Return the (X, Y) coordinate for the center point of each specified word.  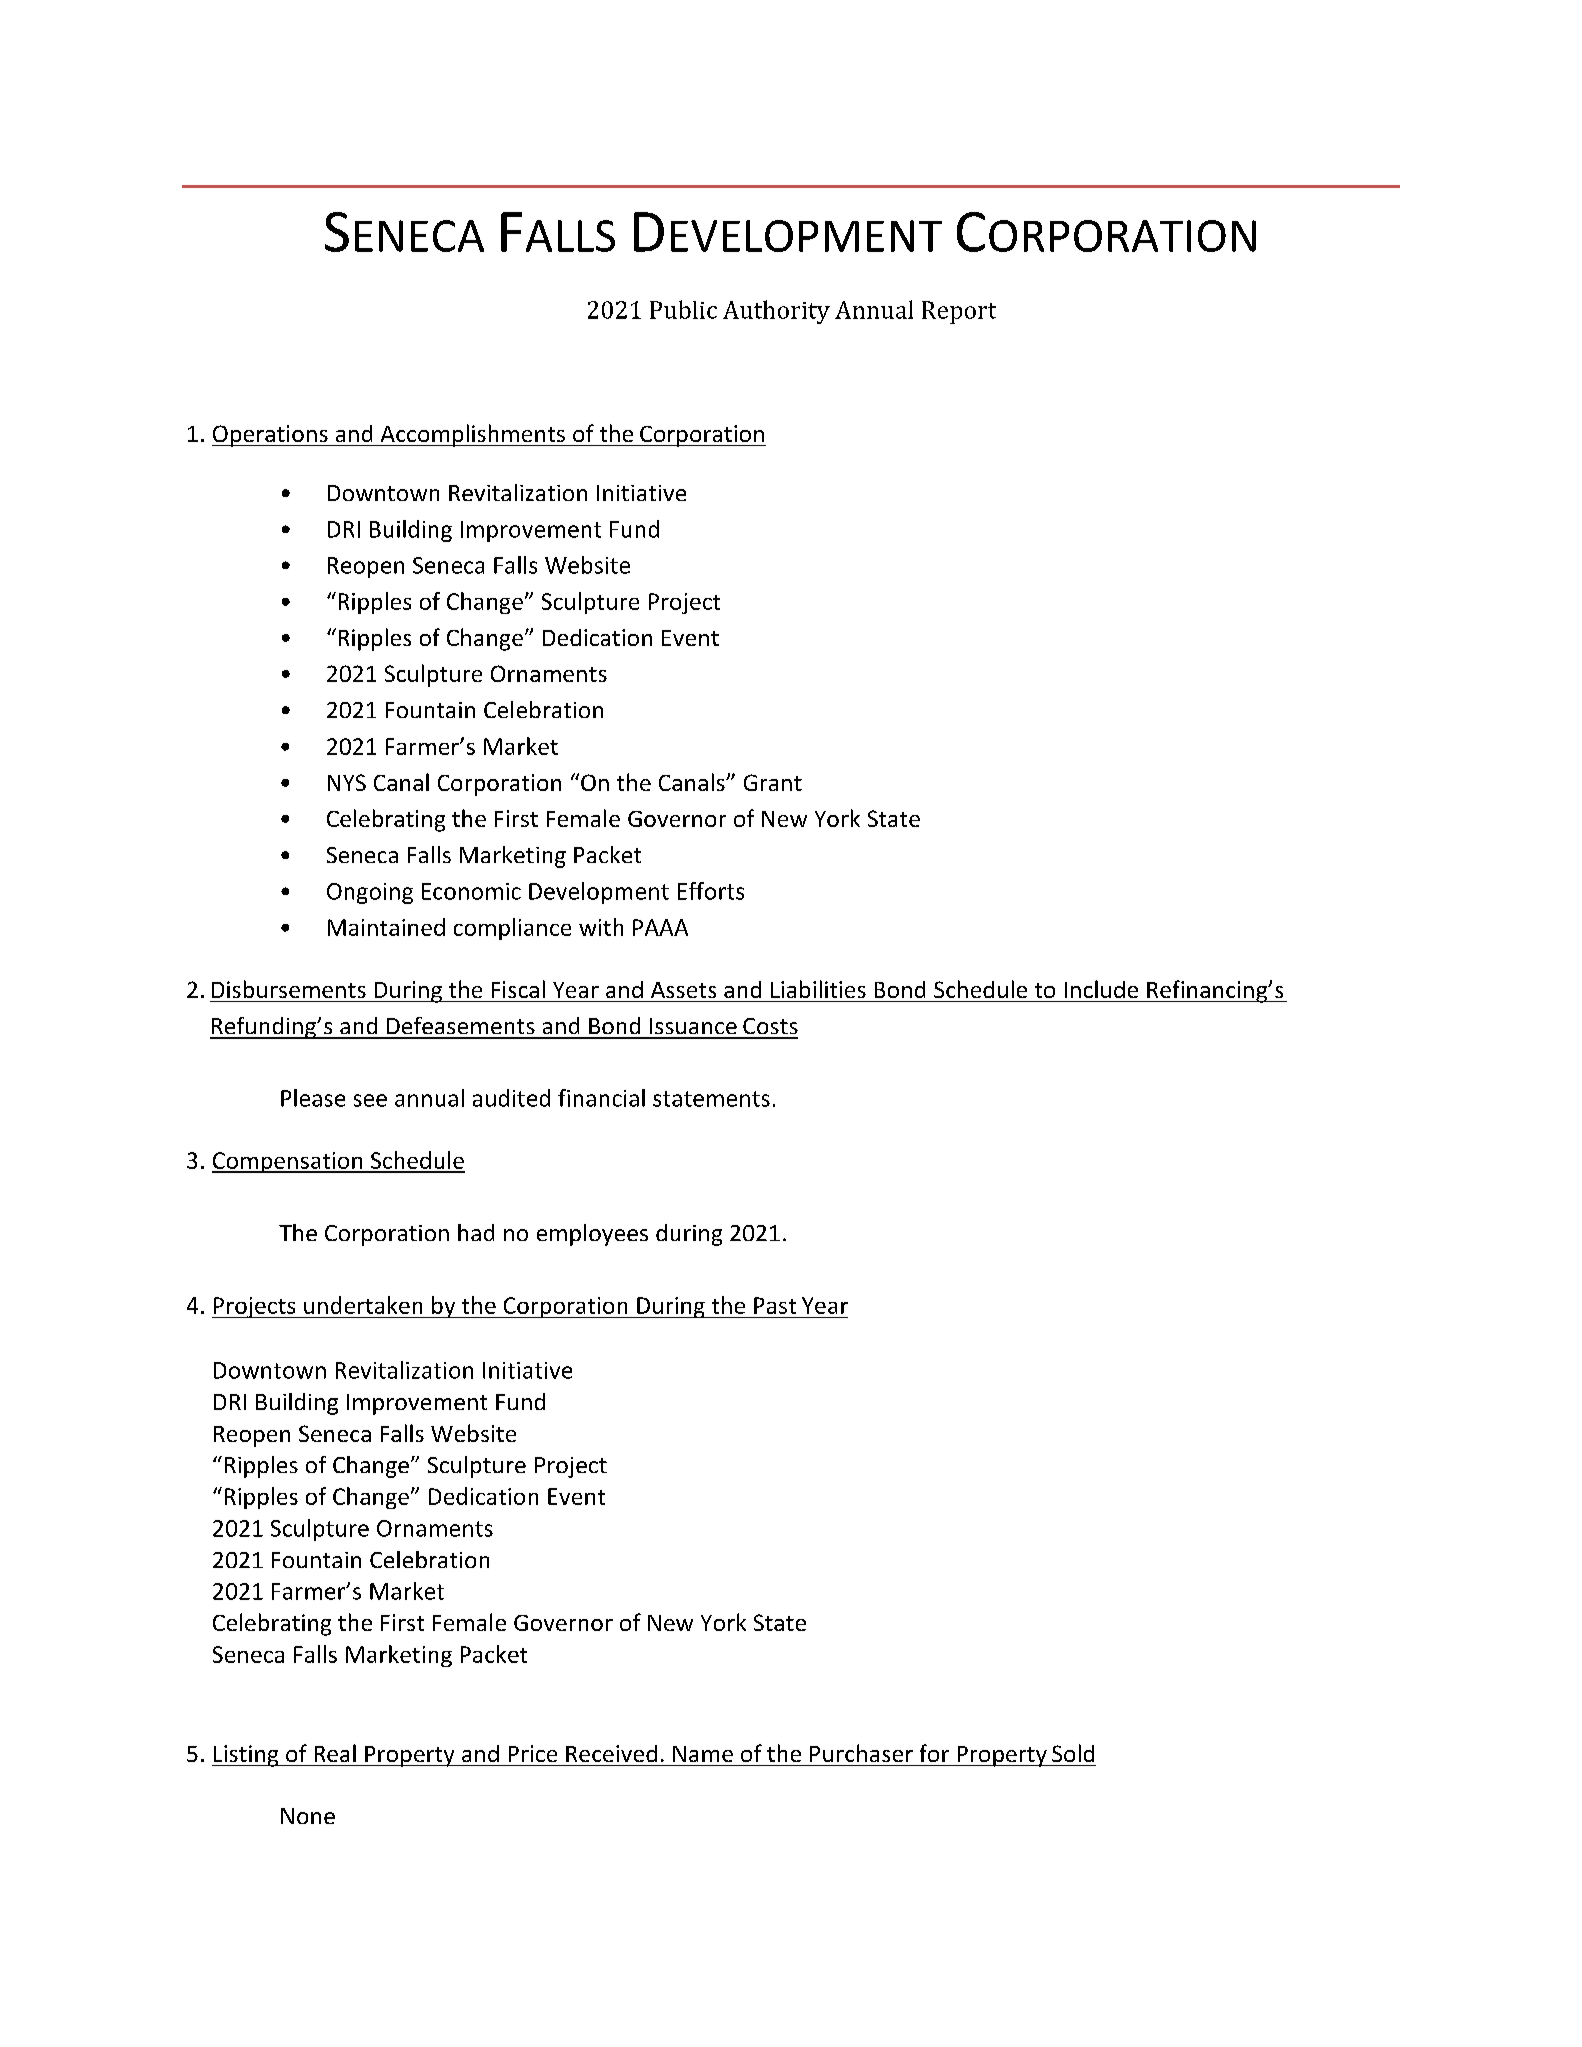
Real (335, 1753)
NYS (347, 782)
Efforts (711, 891)
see (370, 1100)
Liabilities (818, 989)
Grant (773, 782)
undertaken (363, 1305)
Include (1101, 989)
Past (775, 1305)
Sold (1073, 1753)
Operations (271, 436)
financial (601, 1098)
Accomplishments (472, 435)
